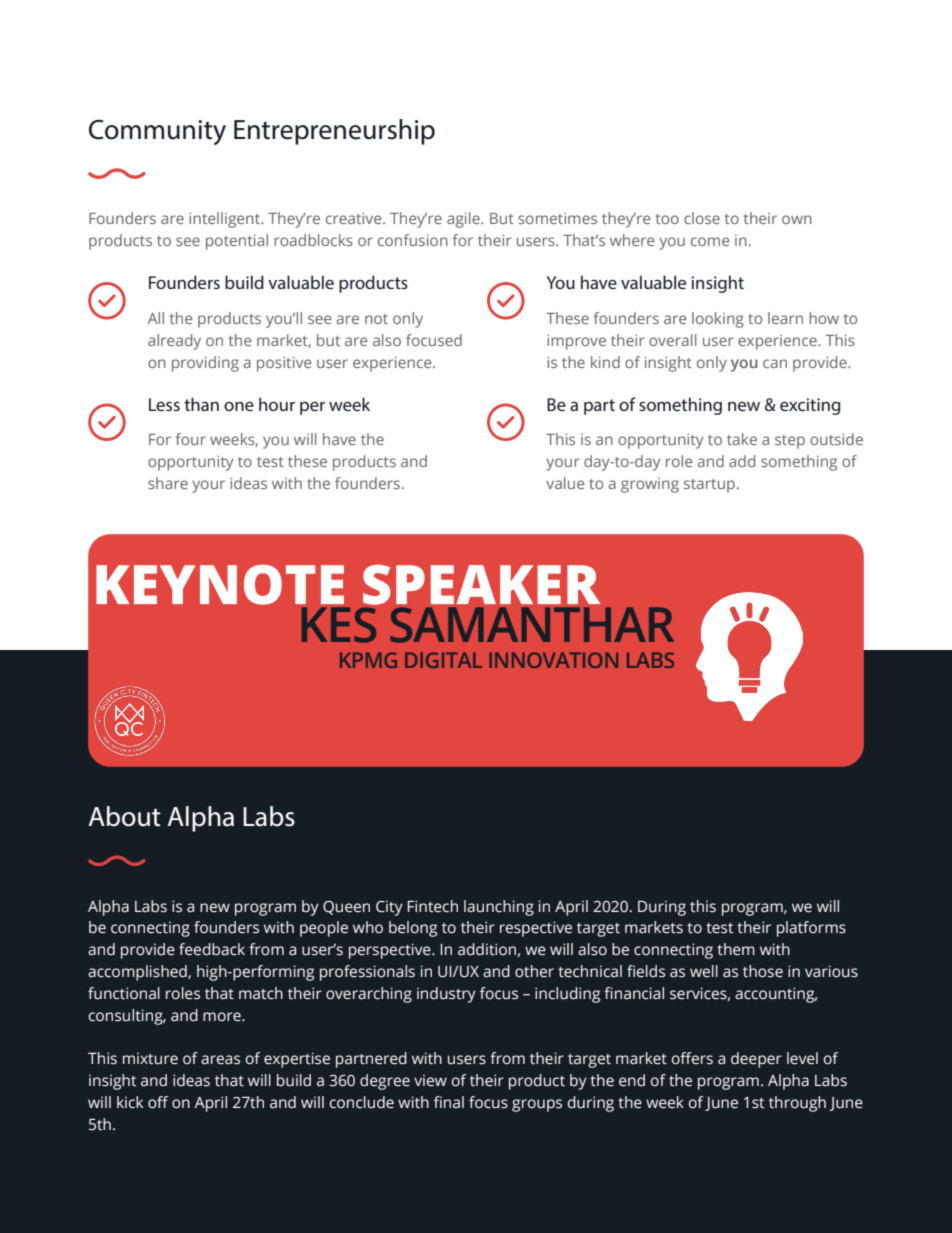  Describe the element at coordinates (124, 816) in the screenshot. I see `About` at that location.
